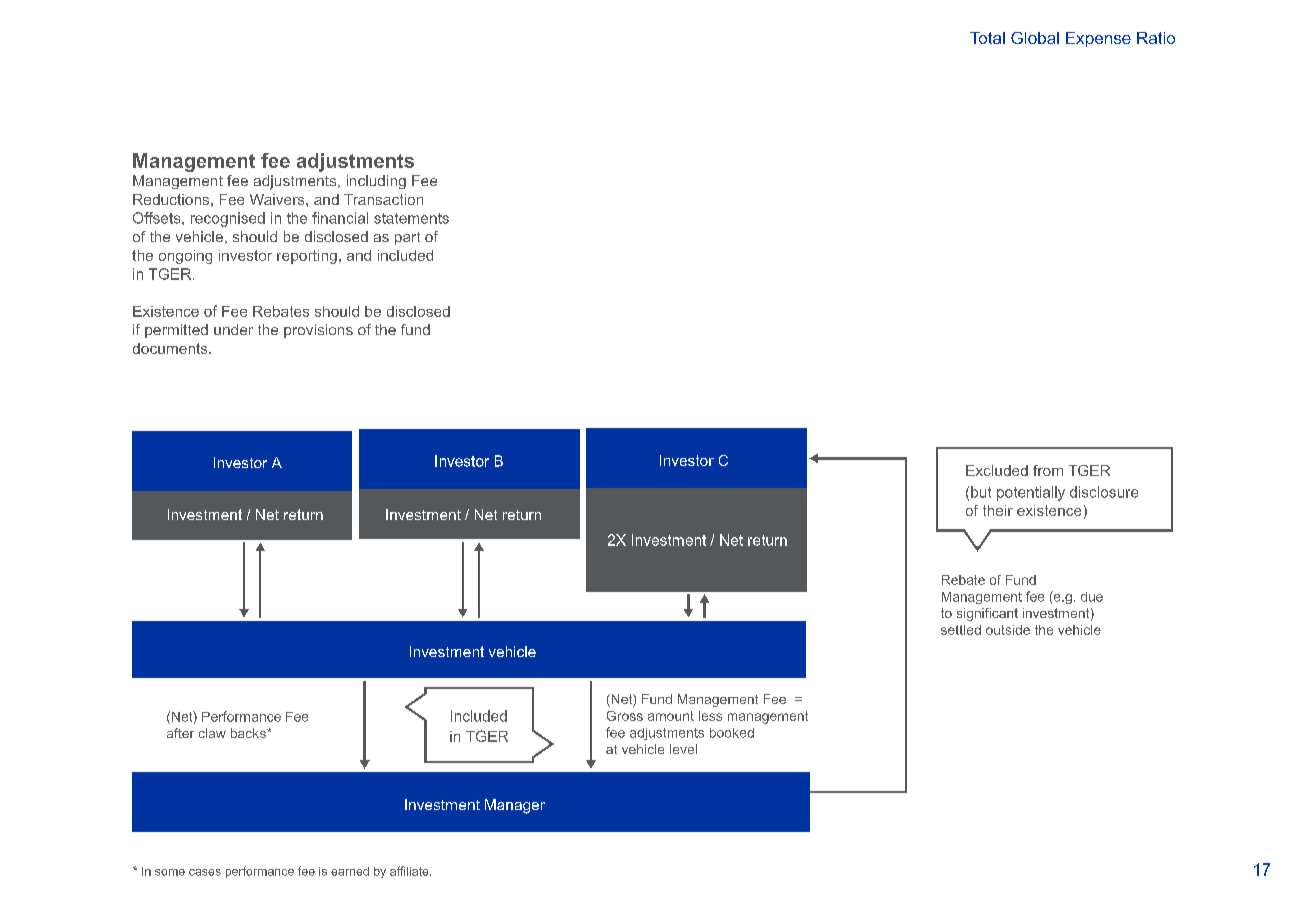 The image size is (1308, 924). I want to click on including, so click(376, 182).
